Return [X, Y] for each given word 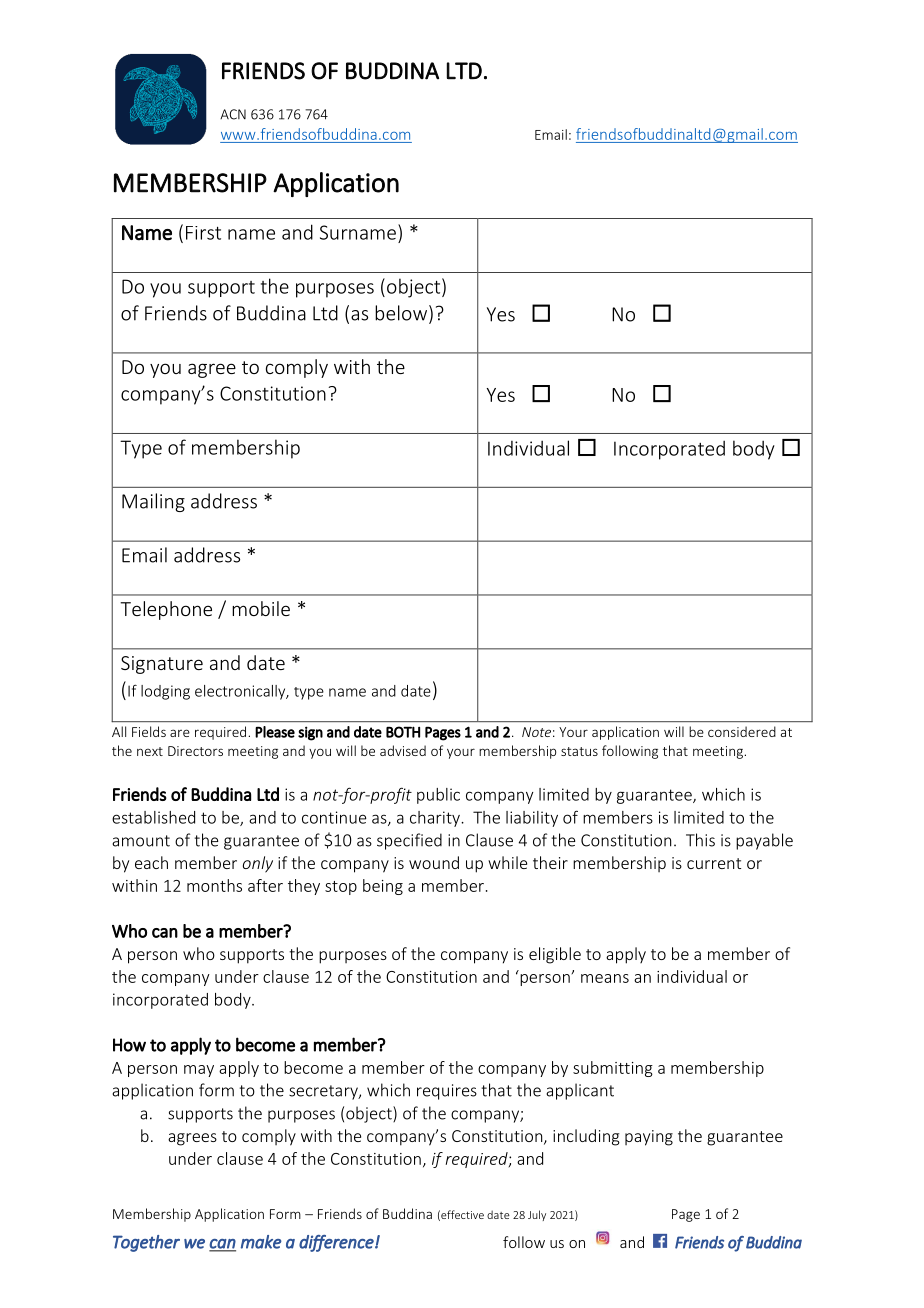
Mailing [153, 502]
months [214, 885]
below [401, 313]
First [203, 233]
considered [742, 731]
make [261, 1242]
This [700, 840]
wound [434, 862]
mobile [261, 608]
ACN [233, 114]
